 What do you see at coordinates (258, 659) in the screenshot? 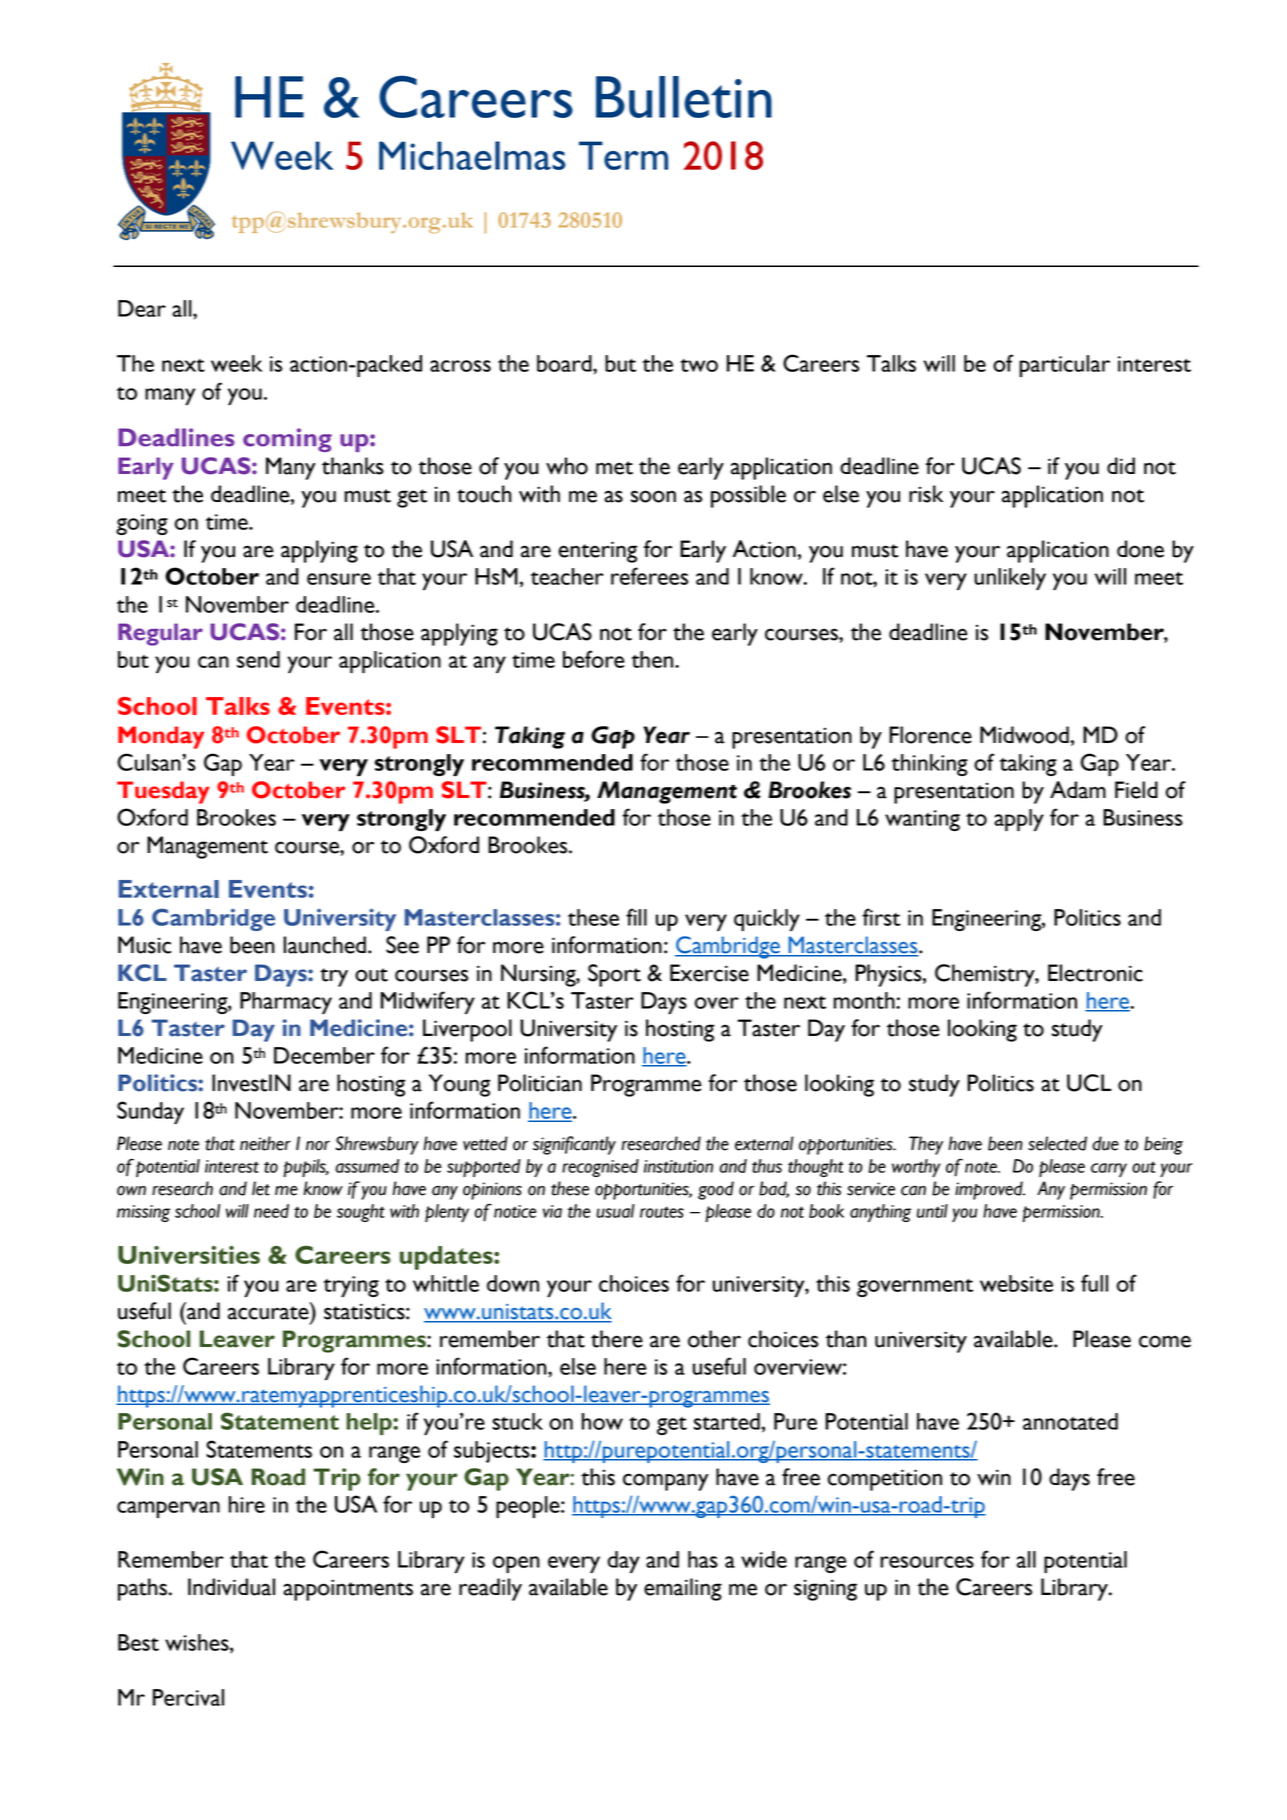
I see `send` at bounding box center [258, 659].
